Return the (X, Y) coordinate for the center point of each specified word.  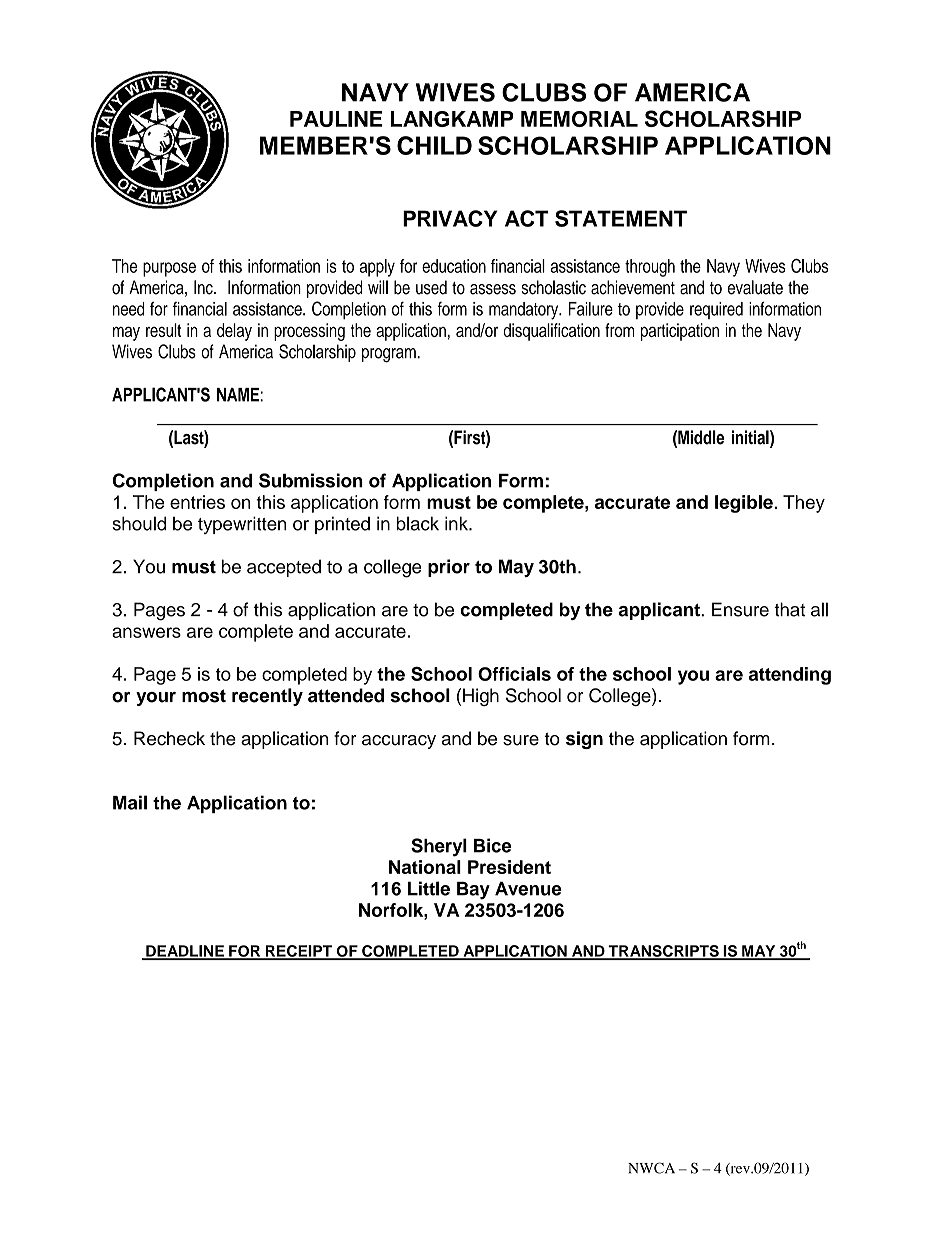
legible (744, 504)
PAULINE (336, 119)
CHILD (434, 145)
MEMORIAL (579, 119)
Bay (473, 891)
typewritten (242, 525)
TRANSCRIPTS (663, 952)
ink (457, 523)
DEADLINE (185, 952)
